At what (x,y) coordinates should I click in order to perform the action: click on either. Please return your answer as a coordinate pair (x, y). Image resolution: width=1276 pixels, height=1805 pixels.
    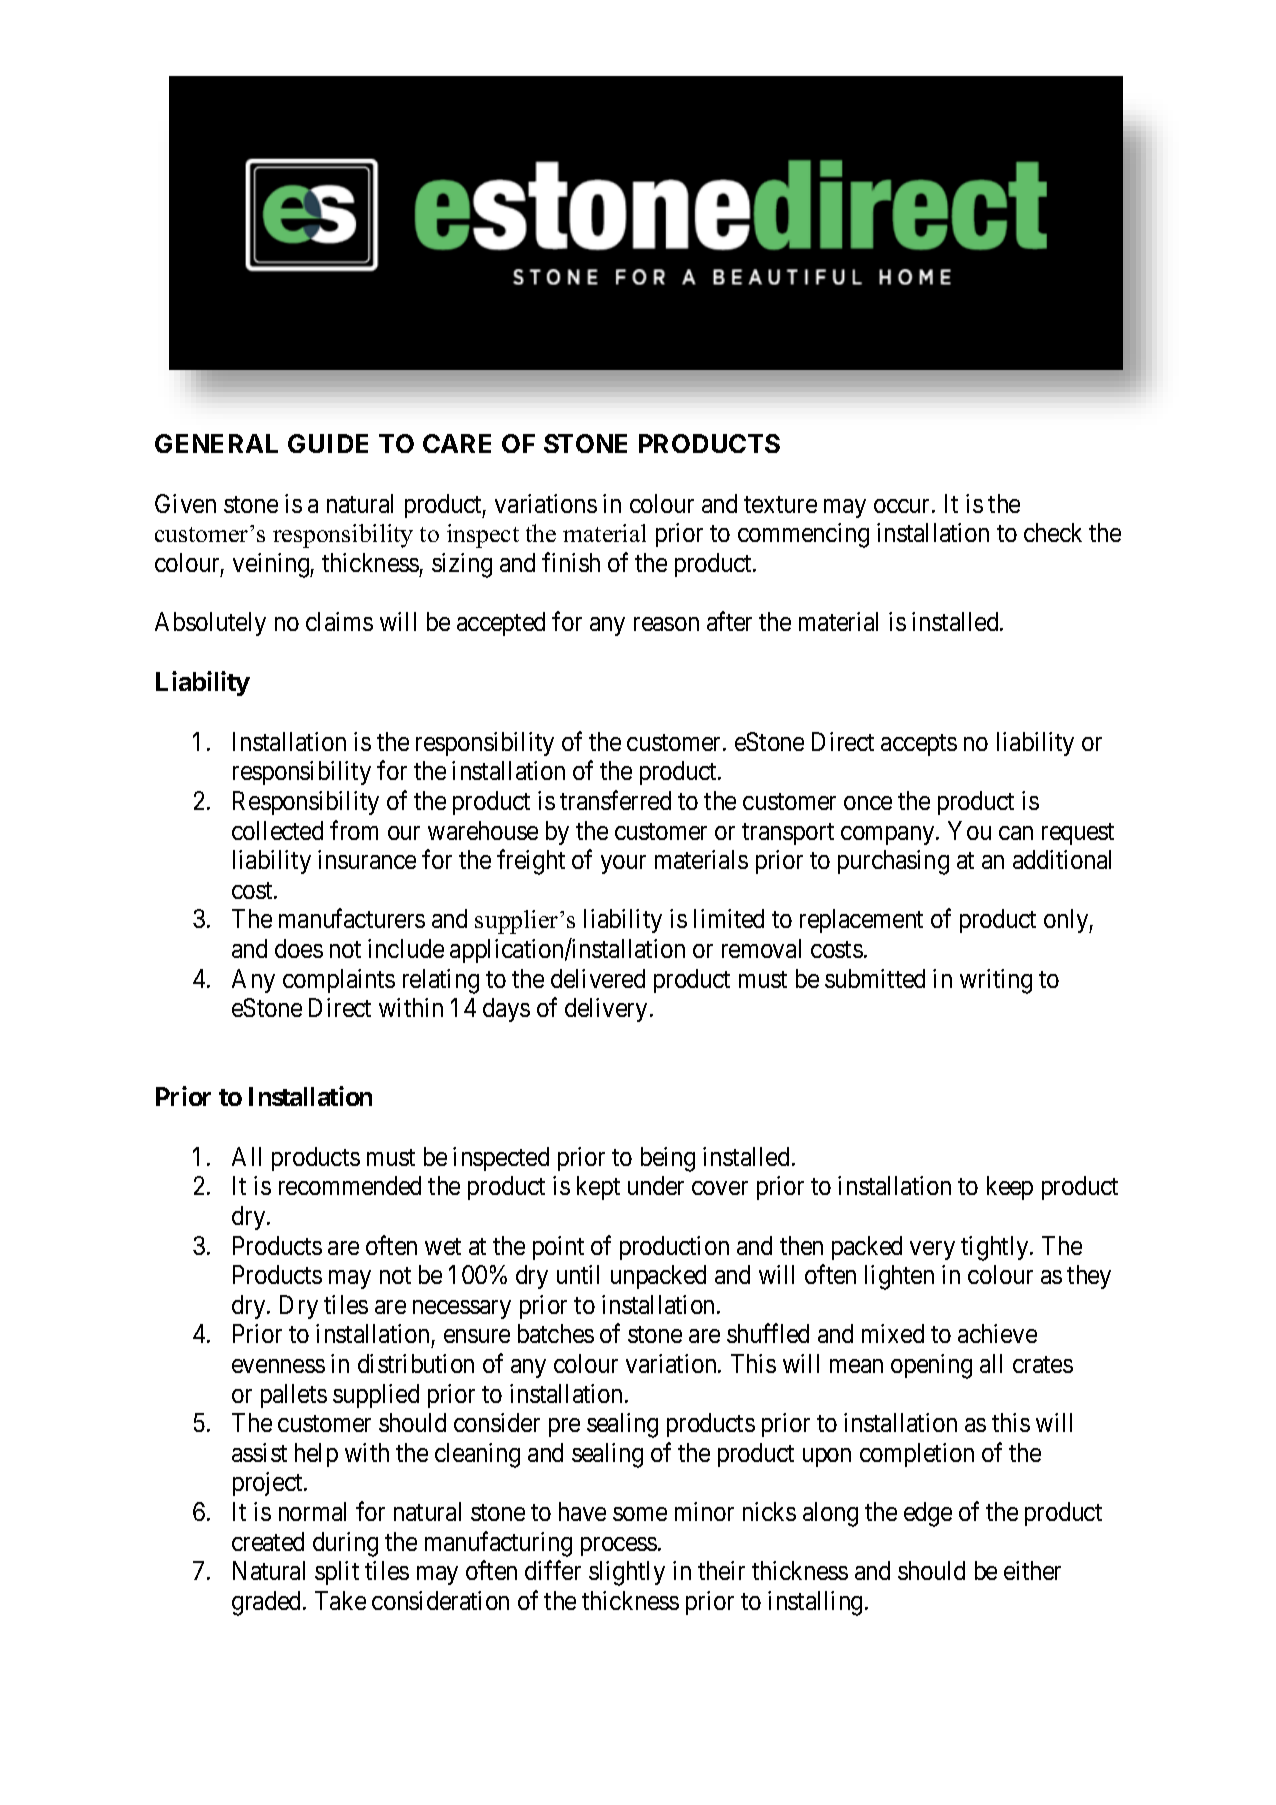
    Looking at the image, I should click on (1032, 1570).
